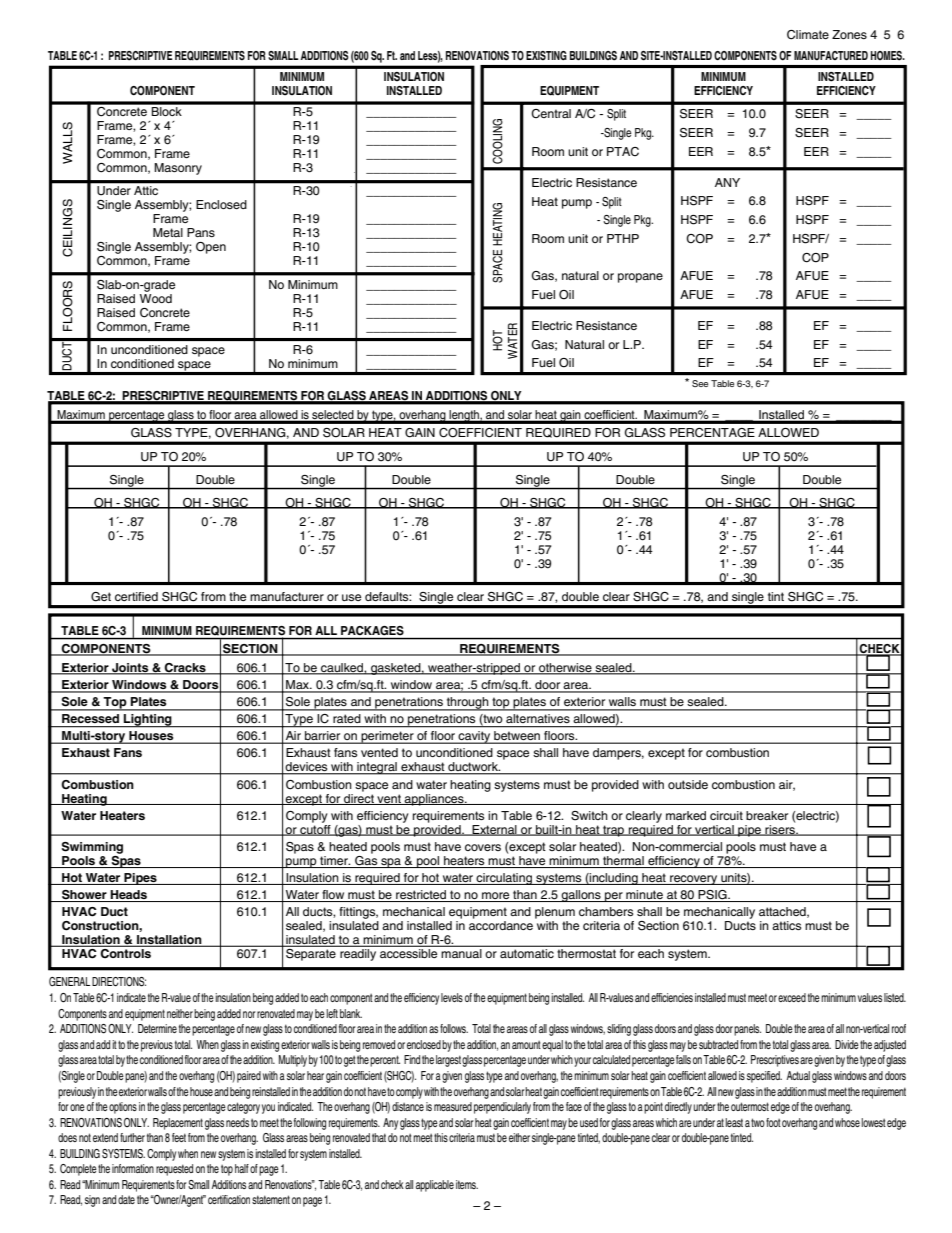 The width and height of the screenshot is (952, 1233). What do you see at coordinates (565, 669) in the screenshot?
I see `otherwise` at bounding box center [565, 669].
